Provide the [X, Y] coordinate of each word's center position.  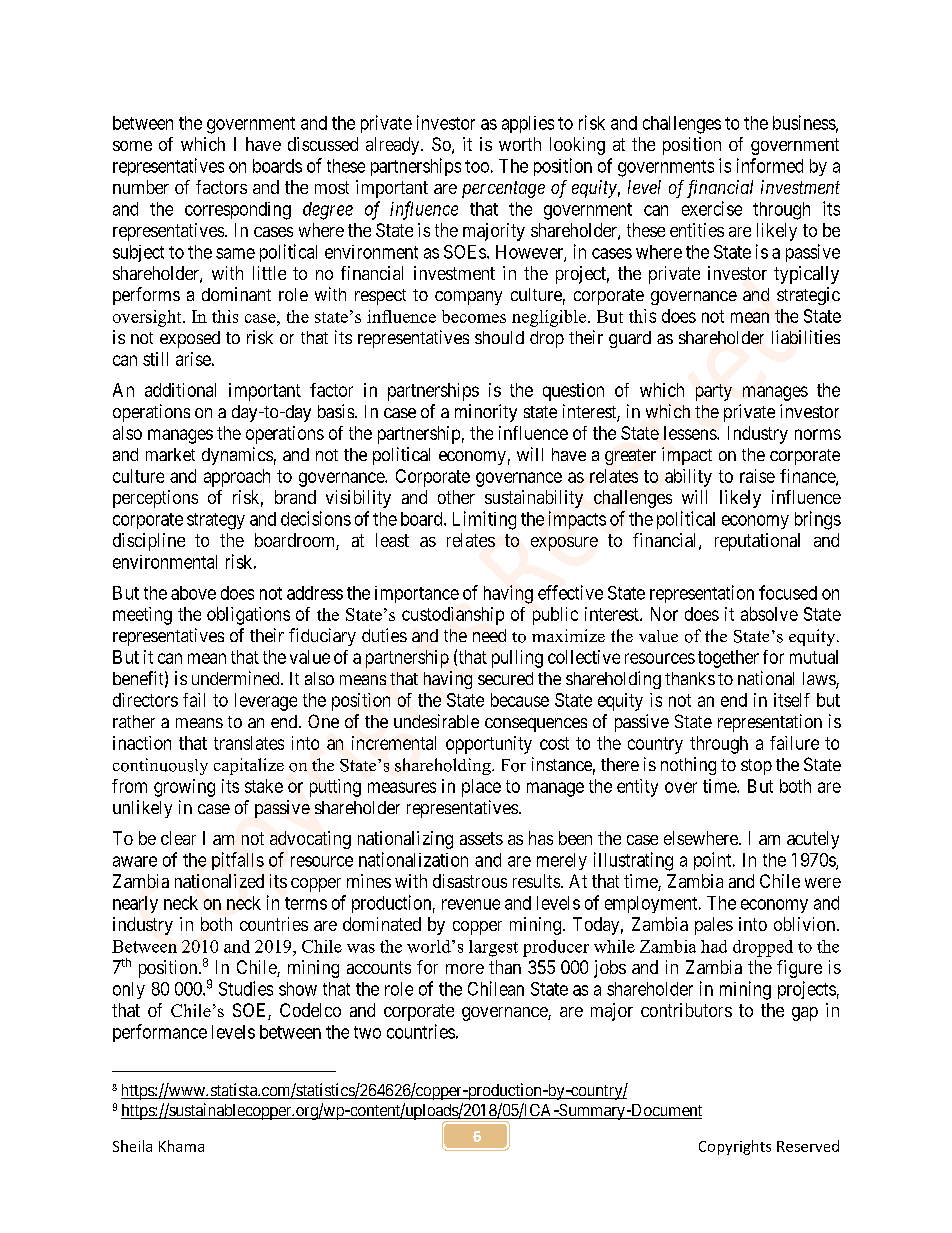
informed [770, 165]
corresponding [238, 211]
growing [184, 788]
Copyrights [735, 1147]
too [477, 166]
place [481, 788]
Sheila [132, 1146]
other [456, 497]
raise [757, 476]
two [367, 1032]
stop [756, 767]
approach [237, 478]
